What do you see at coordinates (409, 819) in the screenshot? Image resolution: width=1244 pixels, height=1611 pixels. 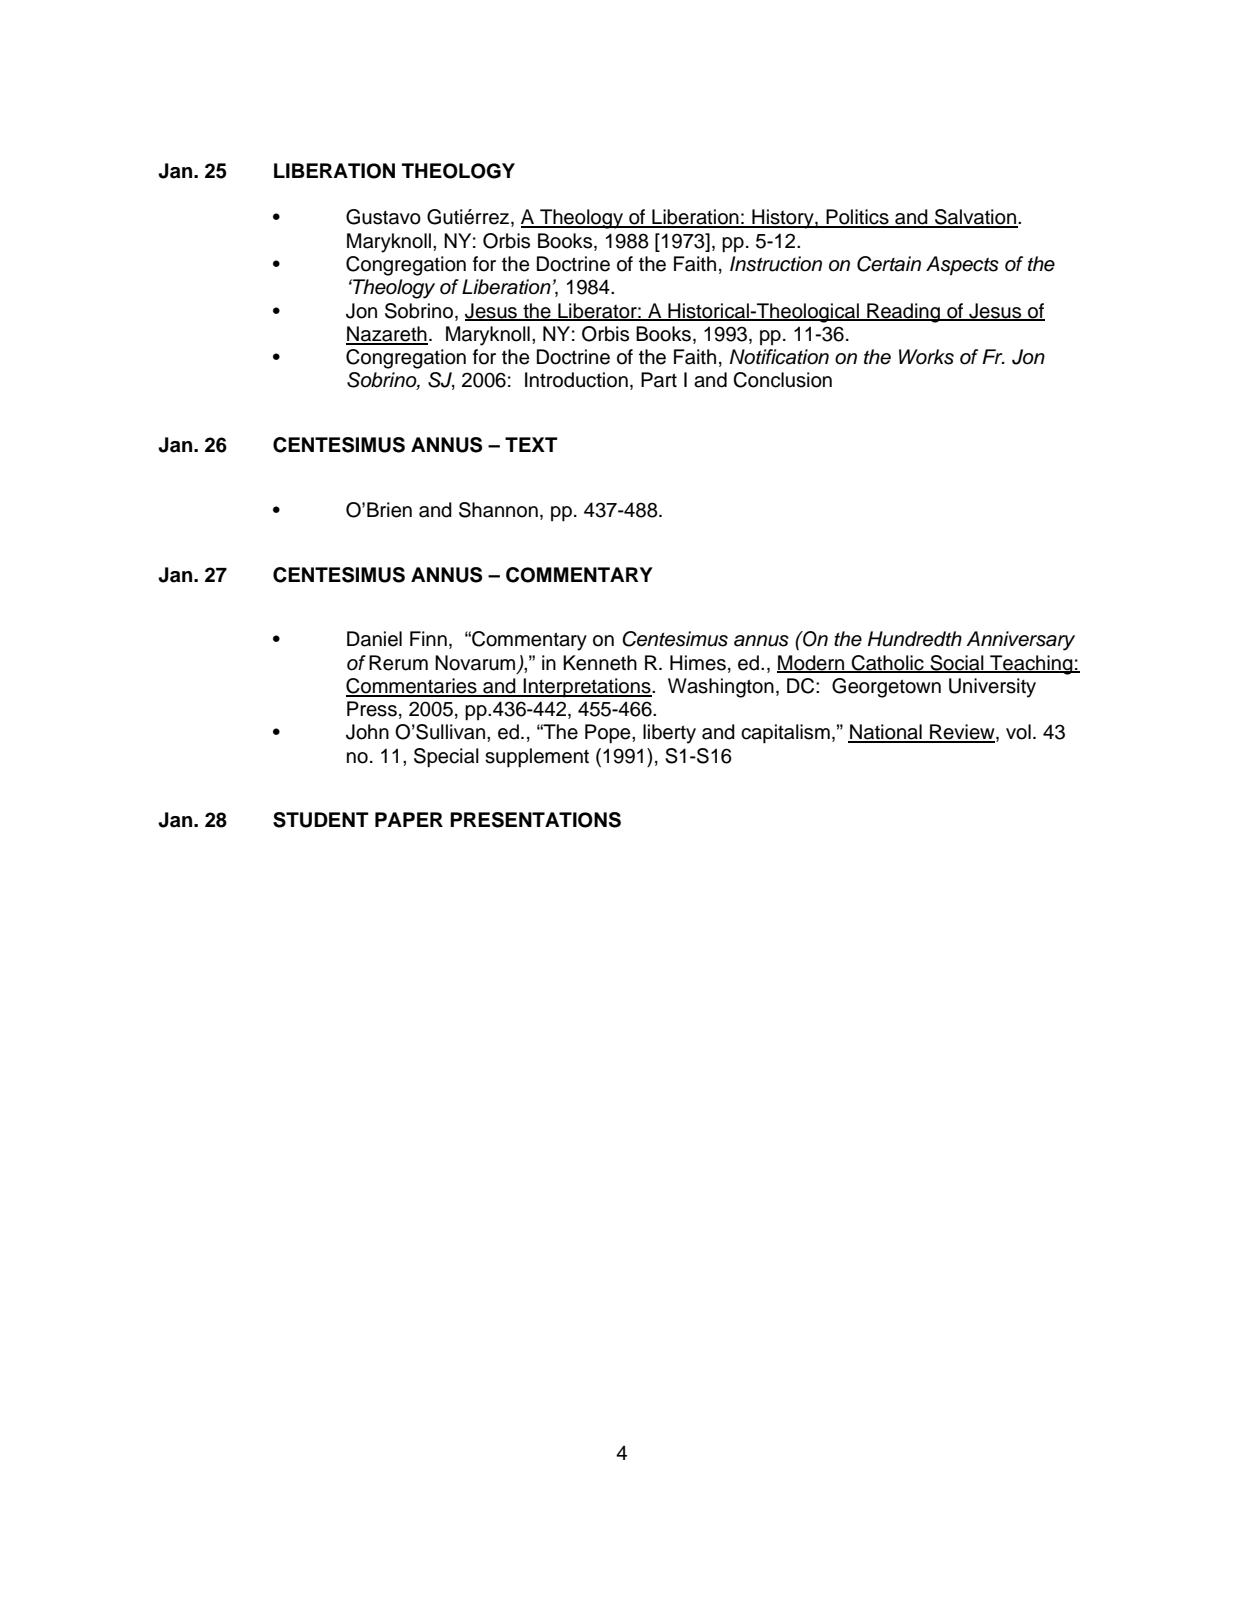 I see `PAPER` at bounding box center [409, 819].
